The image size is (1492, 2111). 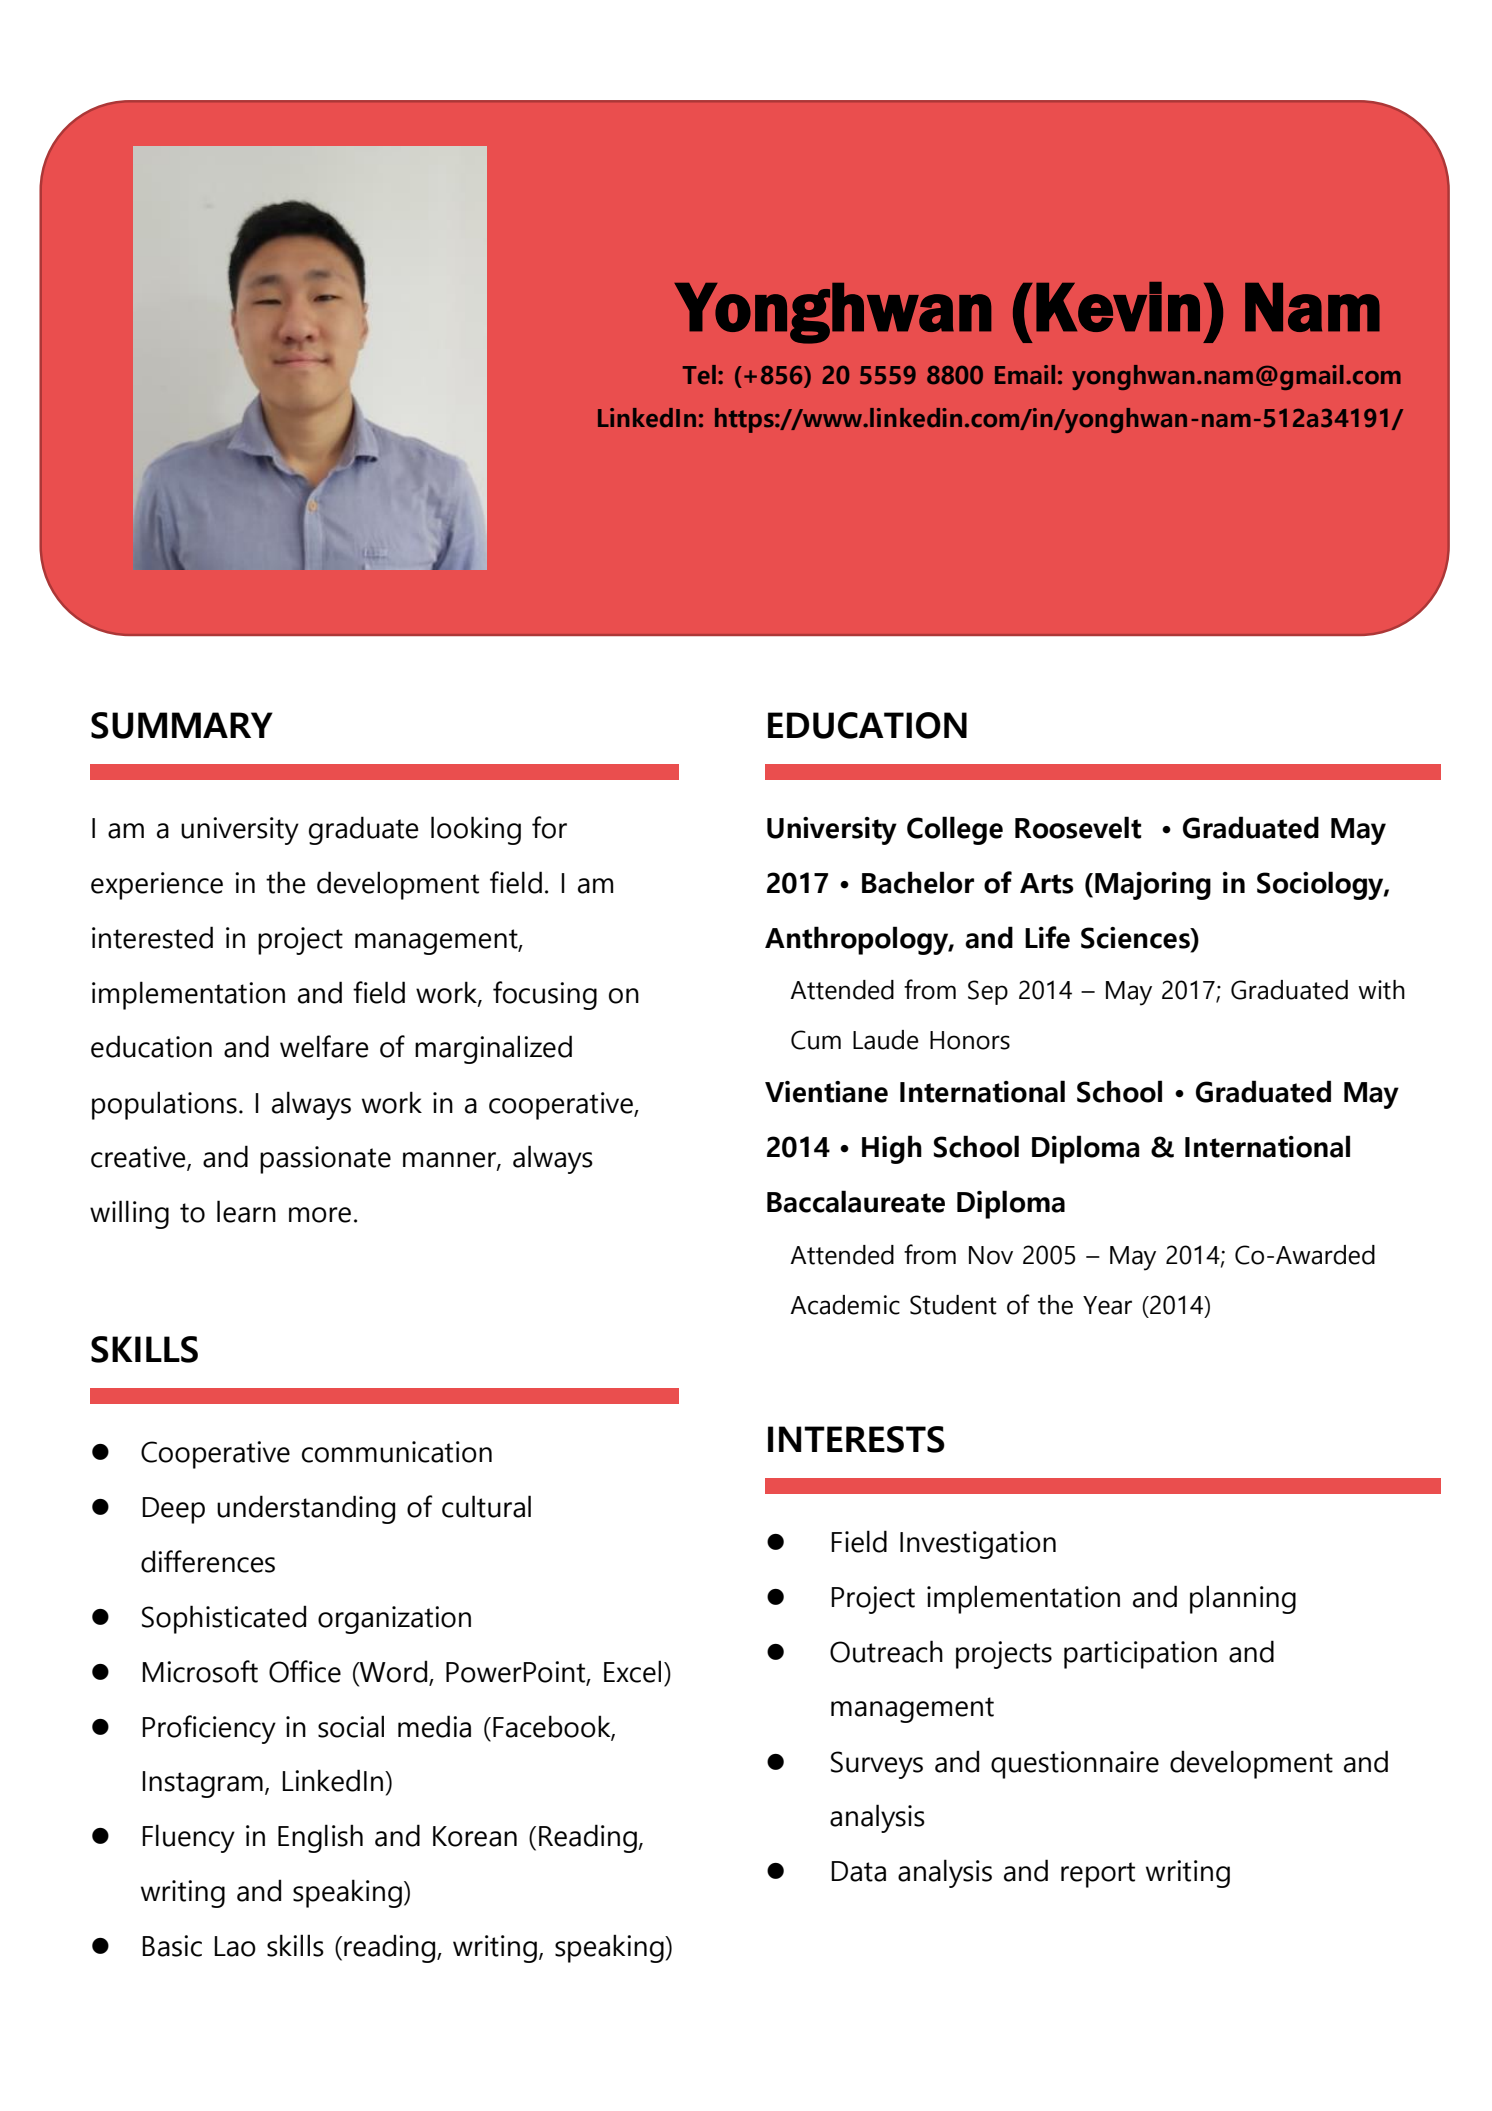 What do you see at coordinates (1381, 990) in the document?
I see `with` at bounding box center [1381, 990].
